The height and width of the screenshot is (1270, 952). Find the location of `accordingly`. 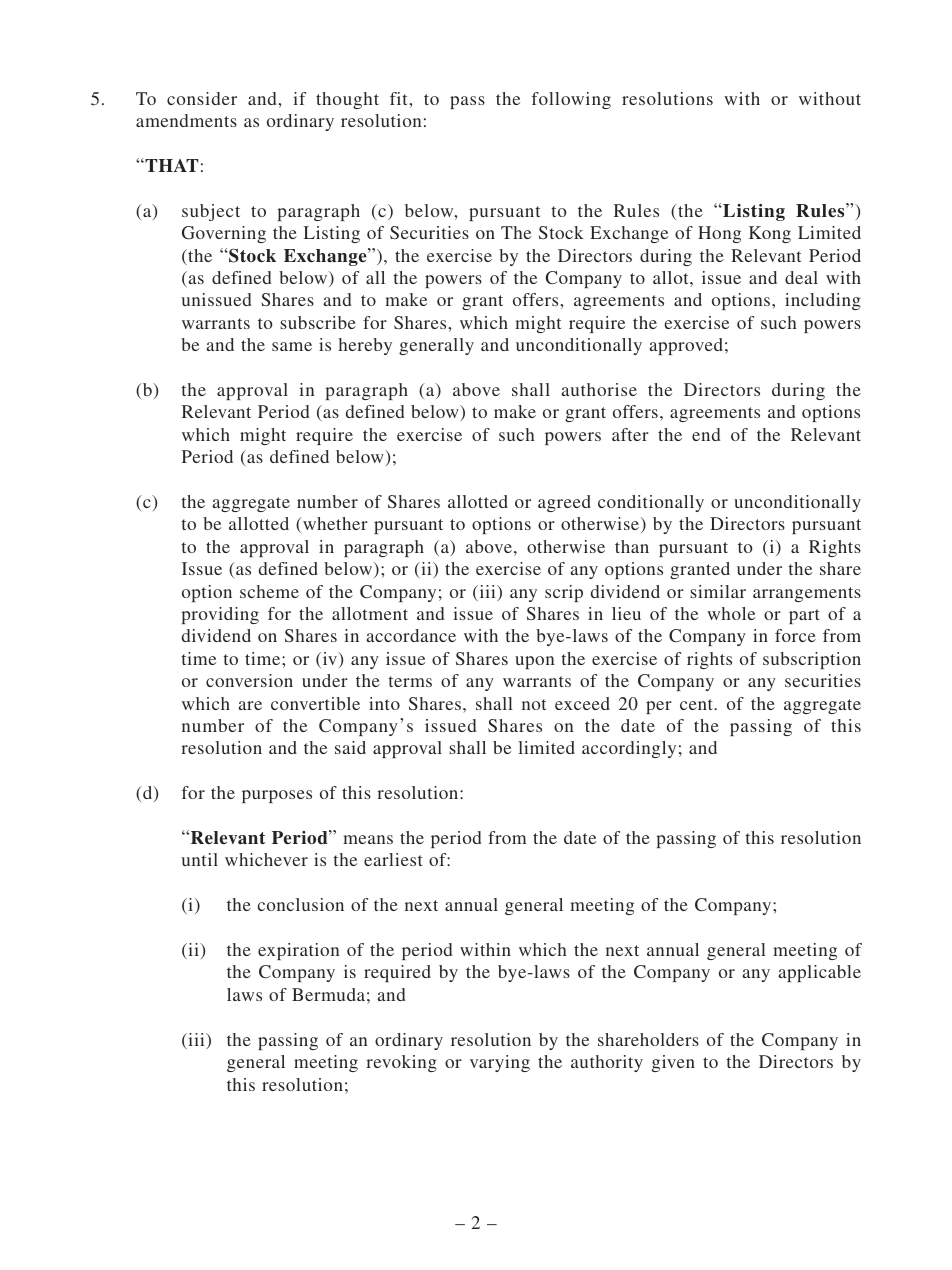

accordingly is located at coordinates (629, 749).
